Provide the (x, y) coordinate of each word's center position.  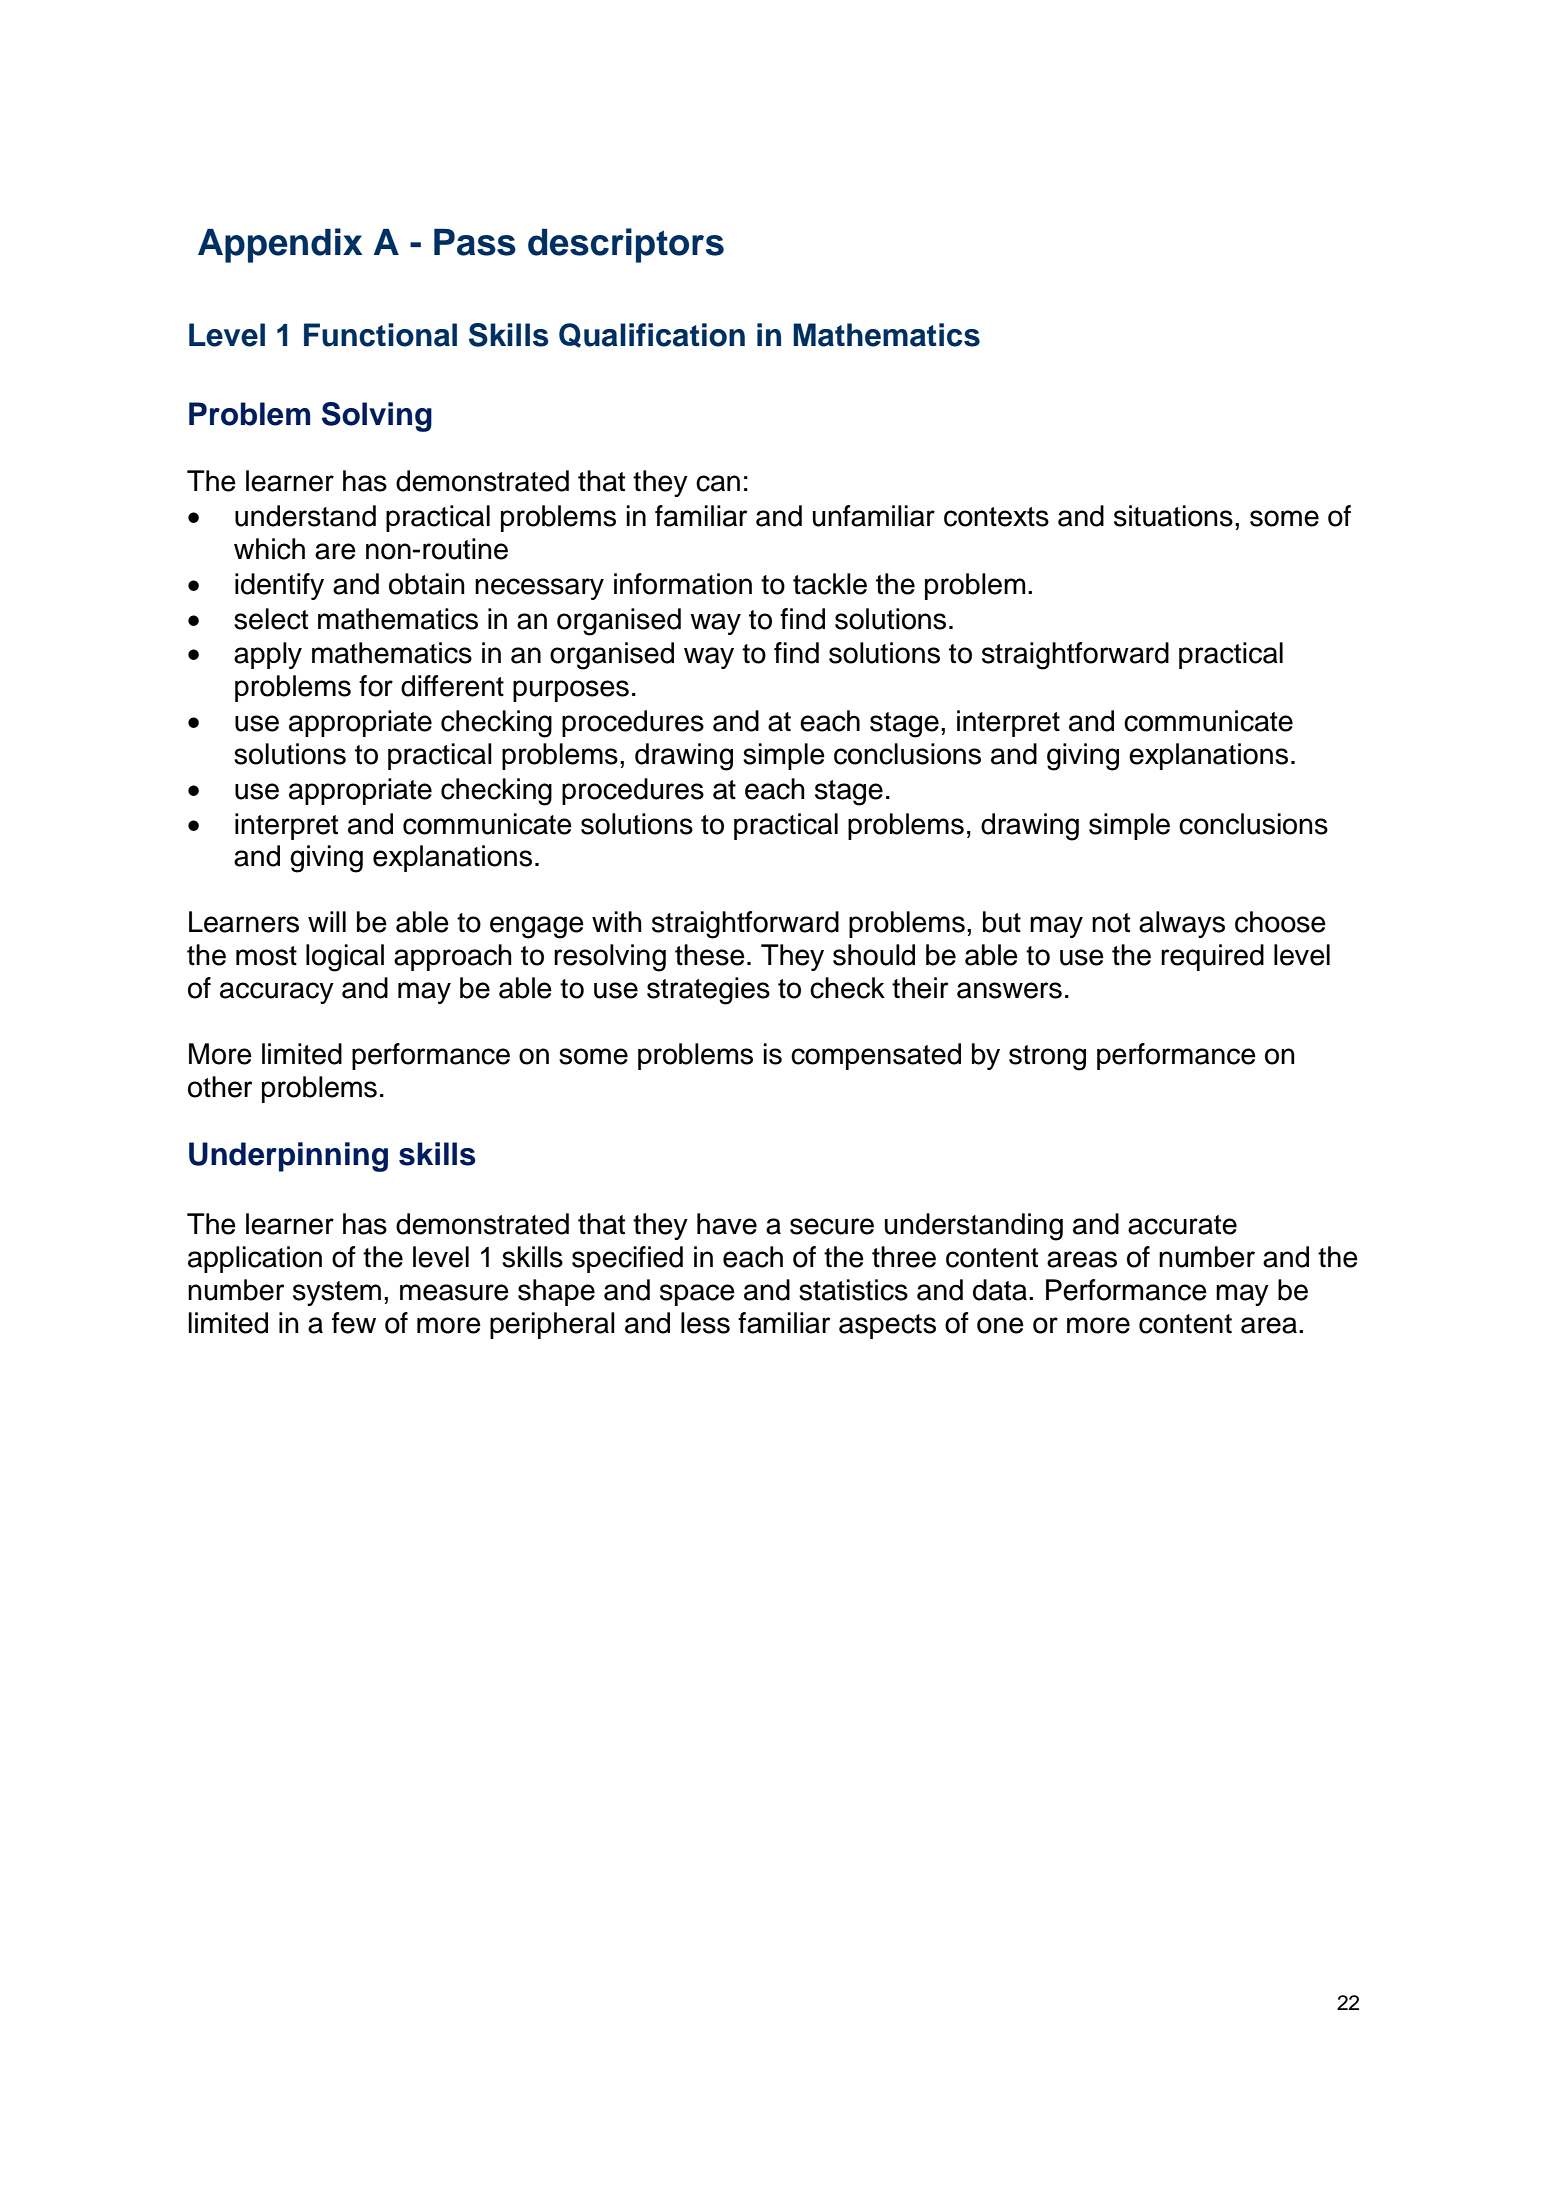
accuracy (277, 993)
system (337, 1293)
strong (1047, 1058)
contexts (996, 517)
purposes (571, 691)
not (1111, 923)
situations (1173, 516)
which (269, 549)
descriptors (626, 245)
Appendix (280, 245)
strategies (708, 991)
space (697, 1295)
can (718, 483)
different (452, 686)
